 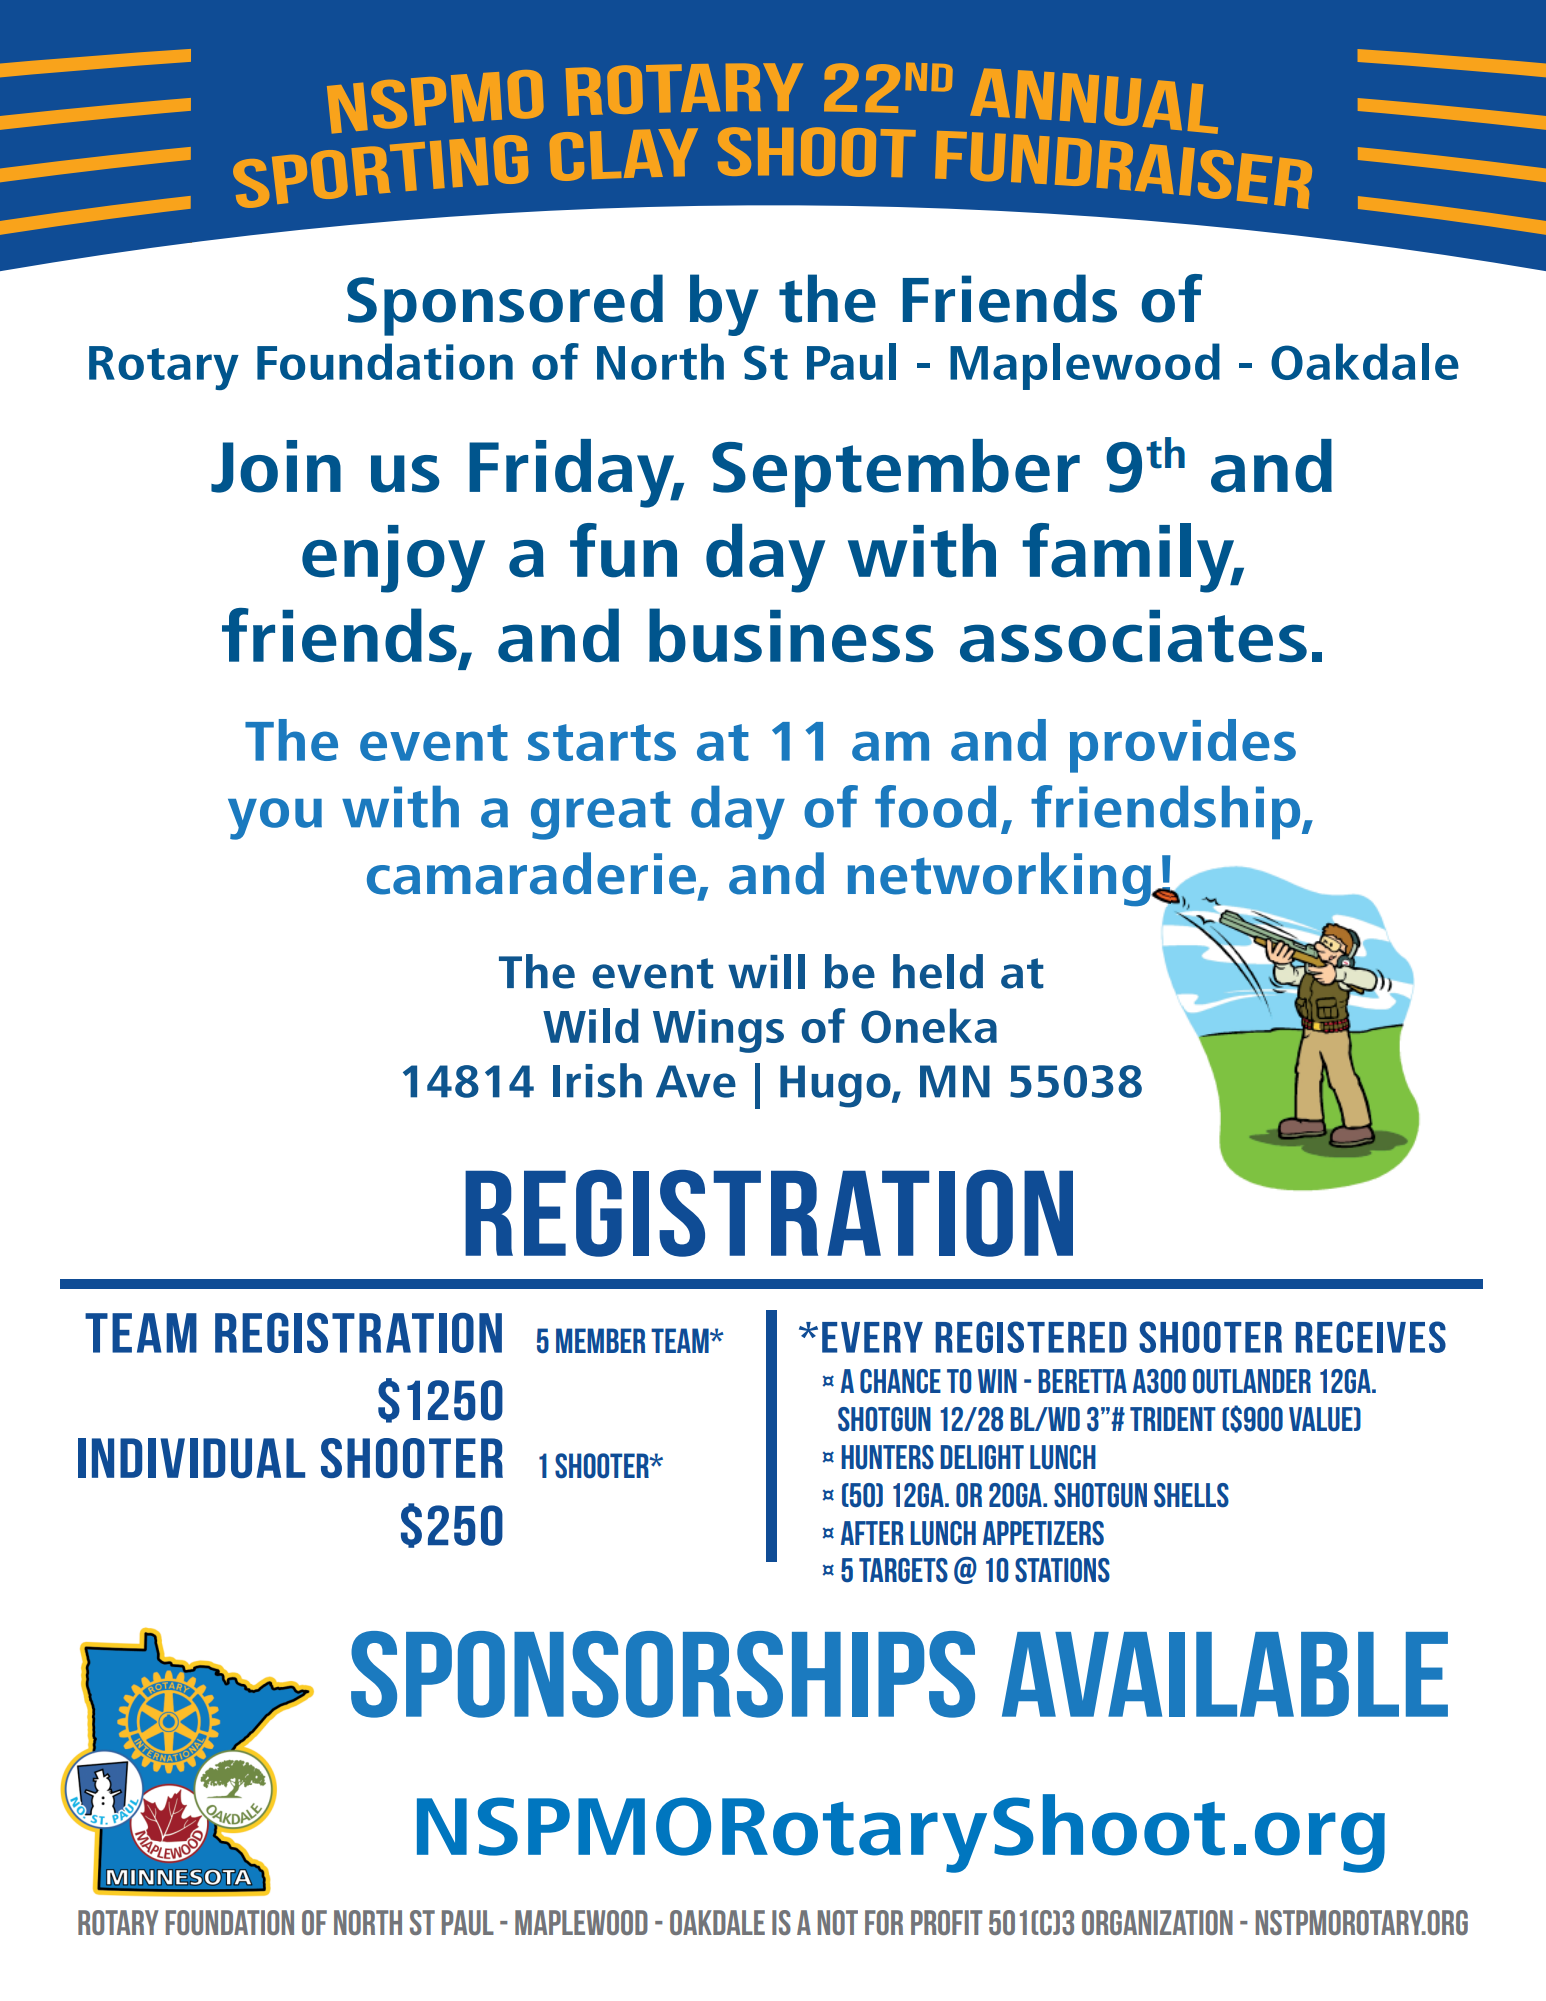 I want to click on Hugo, so click(x=836, y=1086).
